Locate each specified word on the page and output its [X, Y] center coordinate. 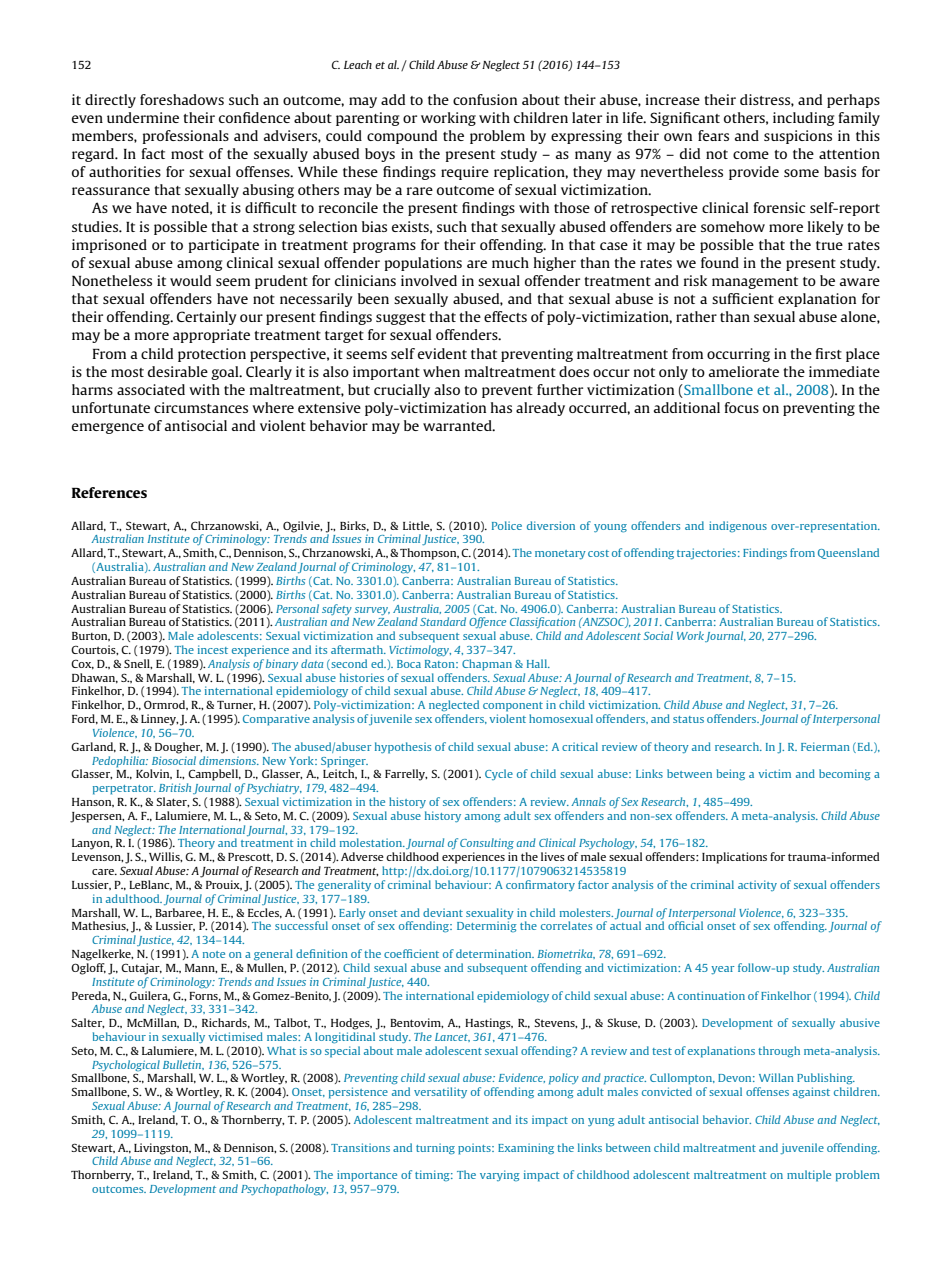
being [731, 775]
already [540, 409]
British [175, 787]
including [803, 119]
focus [742, 407]
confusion [485, 99]
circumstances [201, 407]
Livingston [162, 1149]
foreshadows [182, 99]
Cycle [499, 774]
